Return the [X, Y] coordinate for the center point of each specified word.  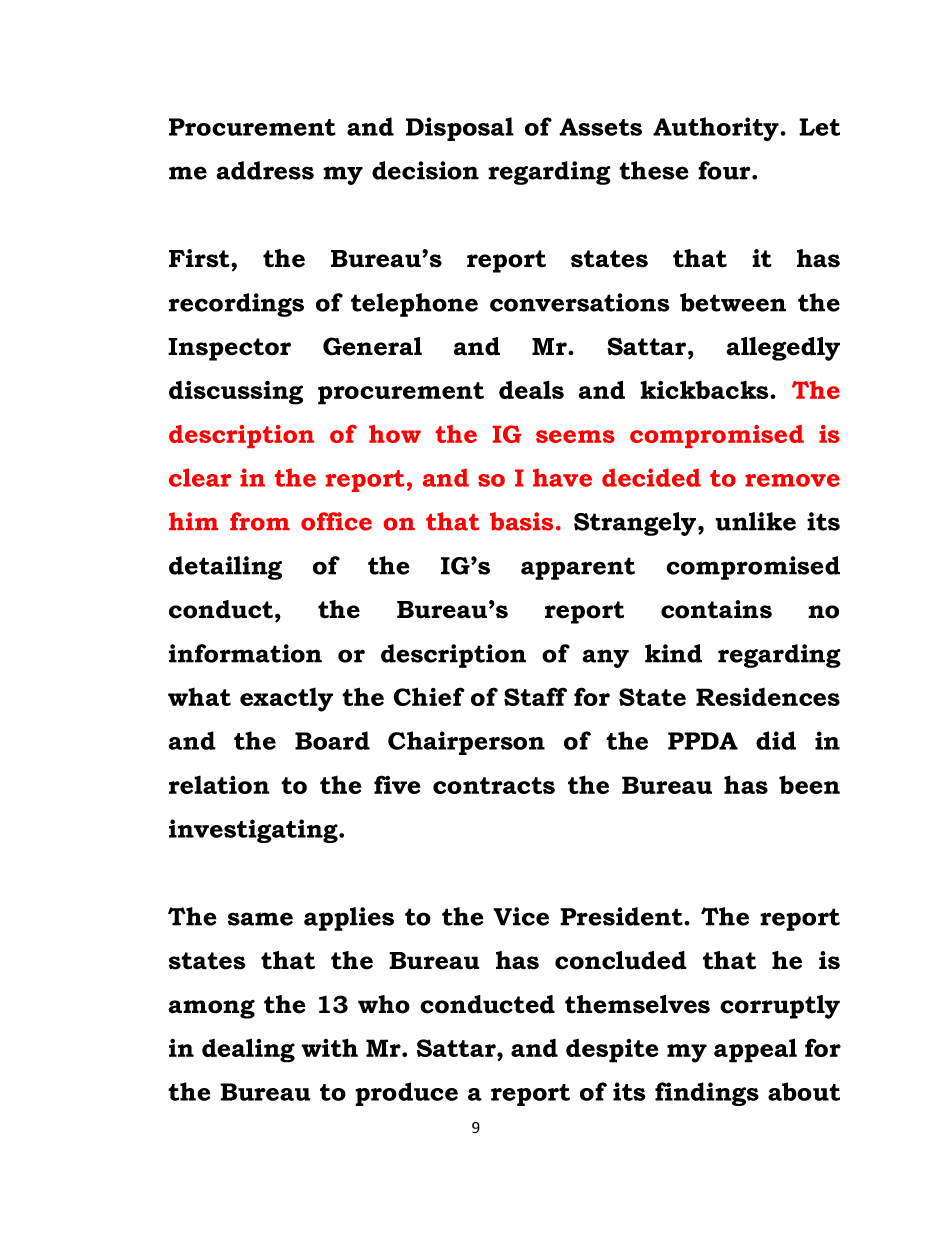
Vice [521, 916]
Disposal [460, 129]
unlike [755, 521]
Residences [768, 697]
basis [521, 521]
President [622, 916]
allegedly [783, 349]
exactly [286, 699]
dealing [248, 1050]
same [260, 919]
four [725, 170]
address [265, 170]
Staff [535, 696]
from [260, 521]
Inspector [229, 349]
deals [531, 389]
